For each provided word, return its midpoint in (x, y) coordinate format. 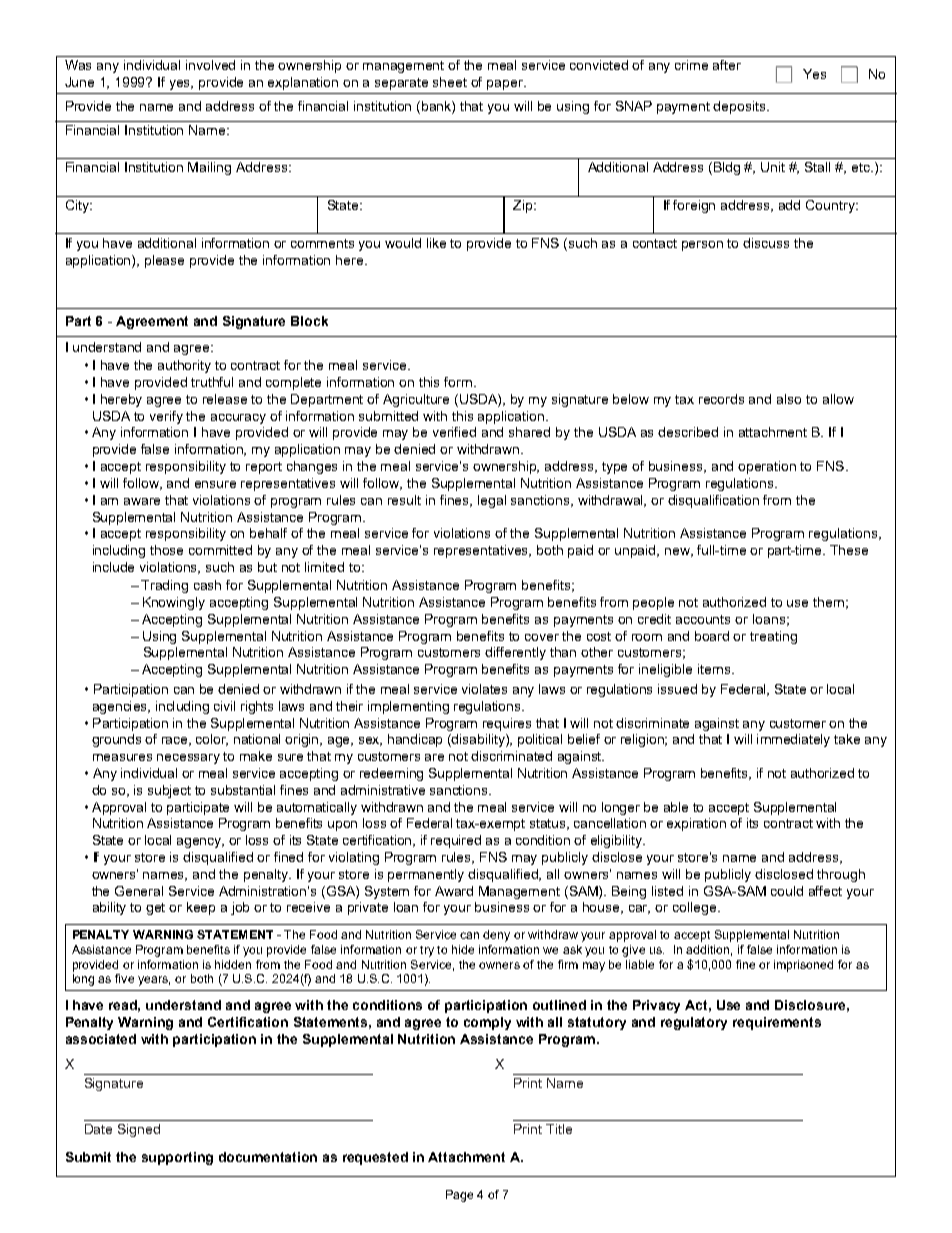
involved (210, 65)
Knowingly (174, 603)
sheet (450, 82)
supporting (177, 1158)
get (155, 909)
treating (773, 637)
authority (184, 366)
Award (454, 891)
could (787, 891)
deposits (740, 107)
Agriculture (416, 400)
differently (515, 653)
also (789, 399)
